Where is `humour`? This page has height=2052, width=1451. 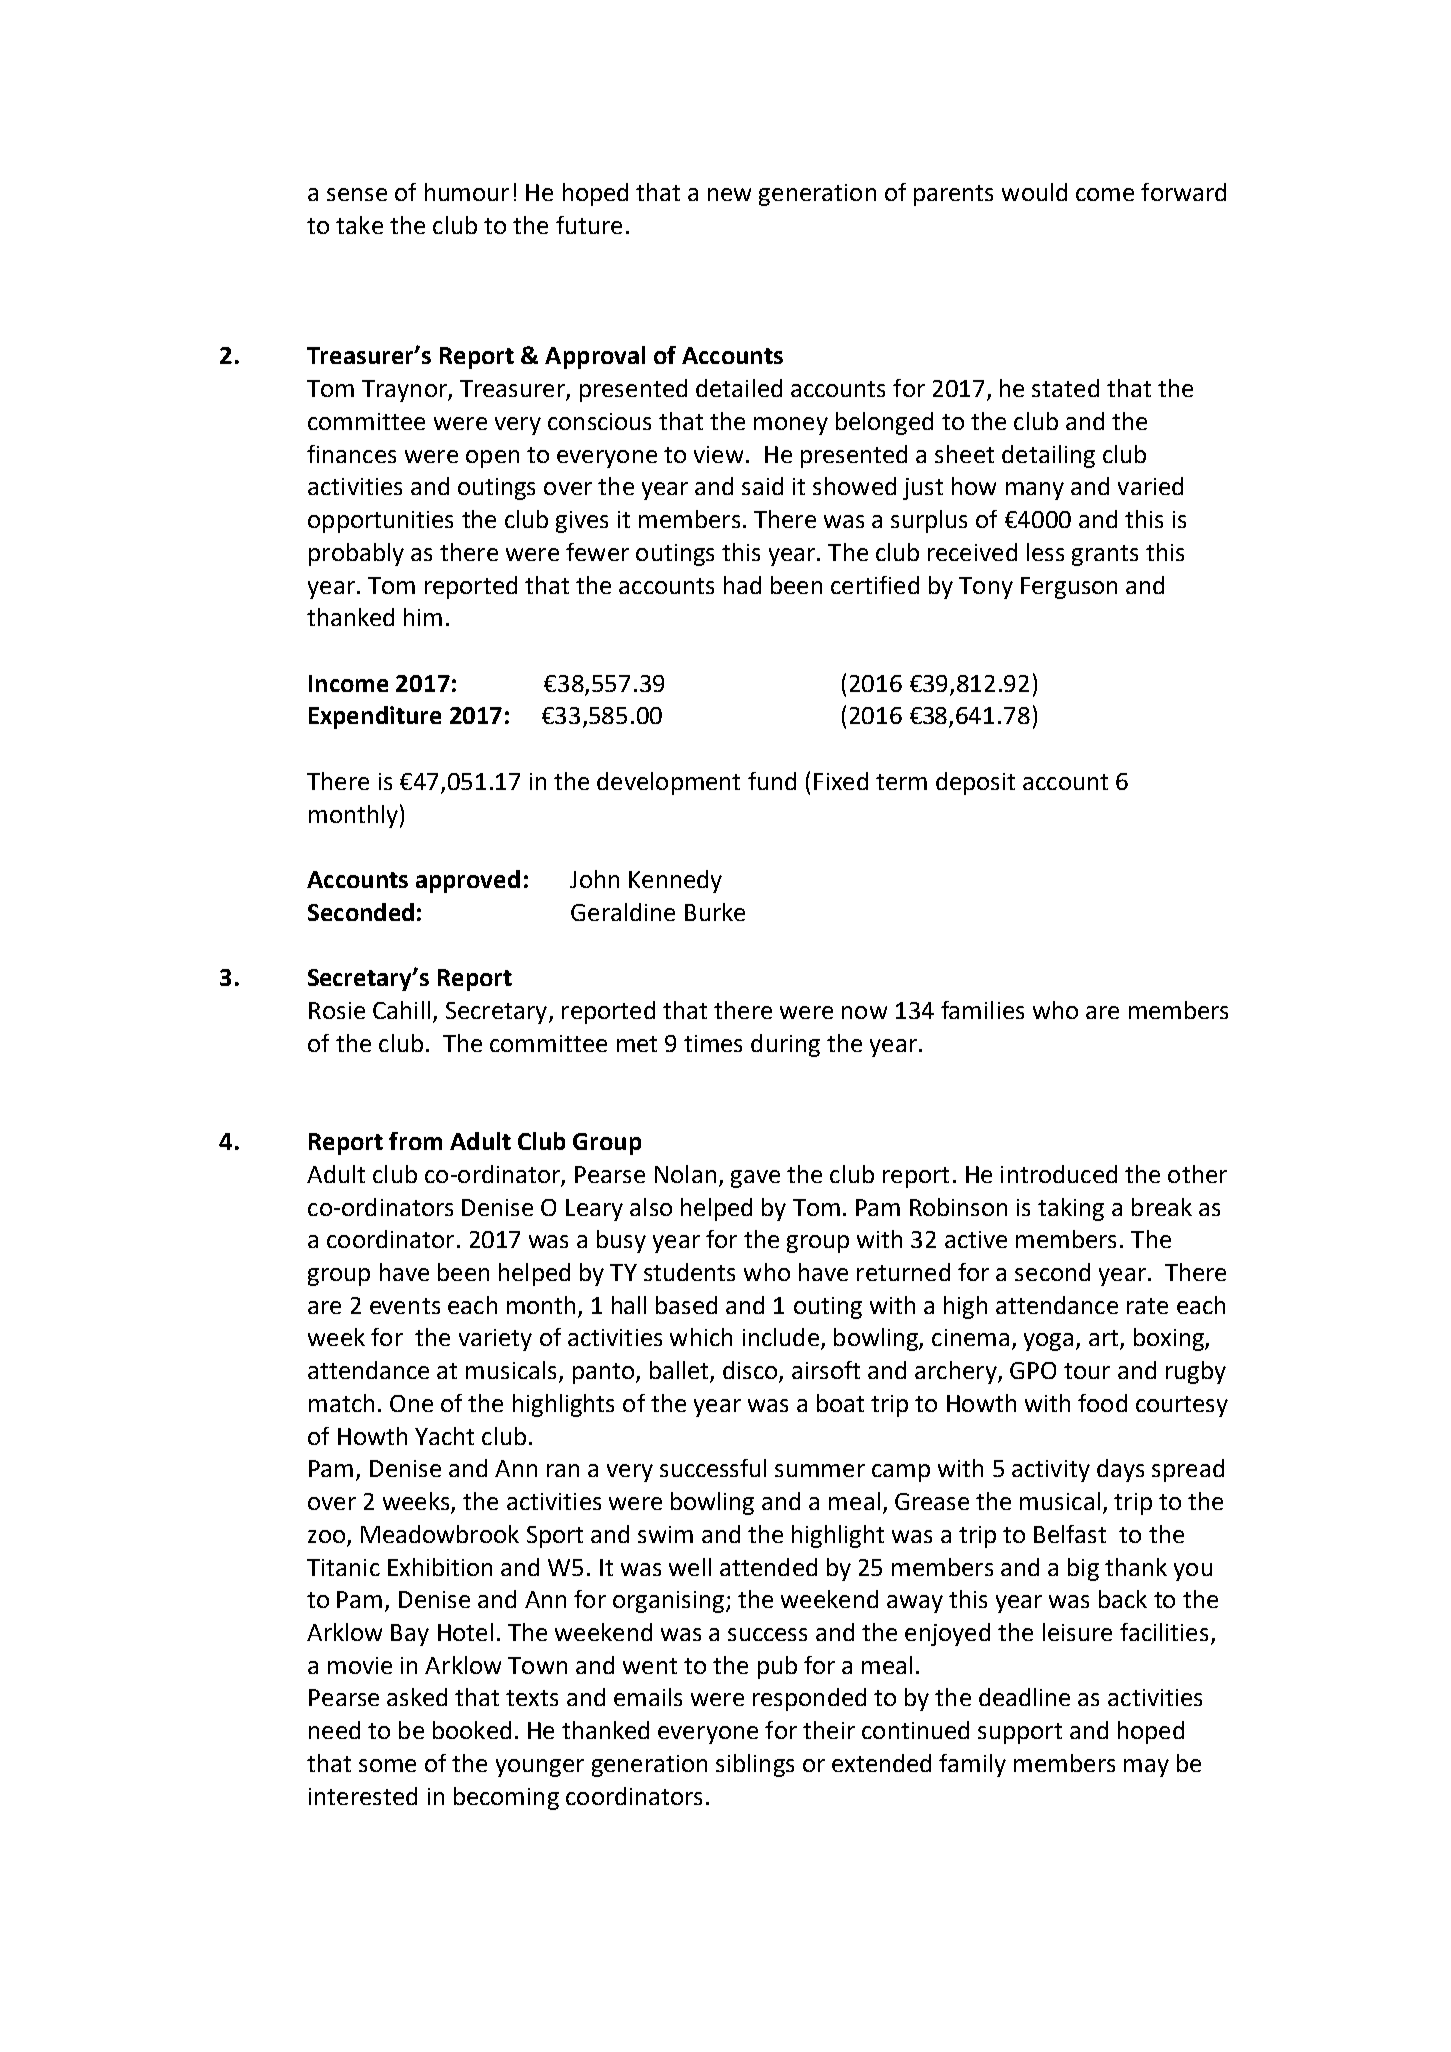
humour is located at coordinates (467, 192).
